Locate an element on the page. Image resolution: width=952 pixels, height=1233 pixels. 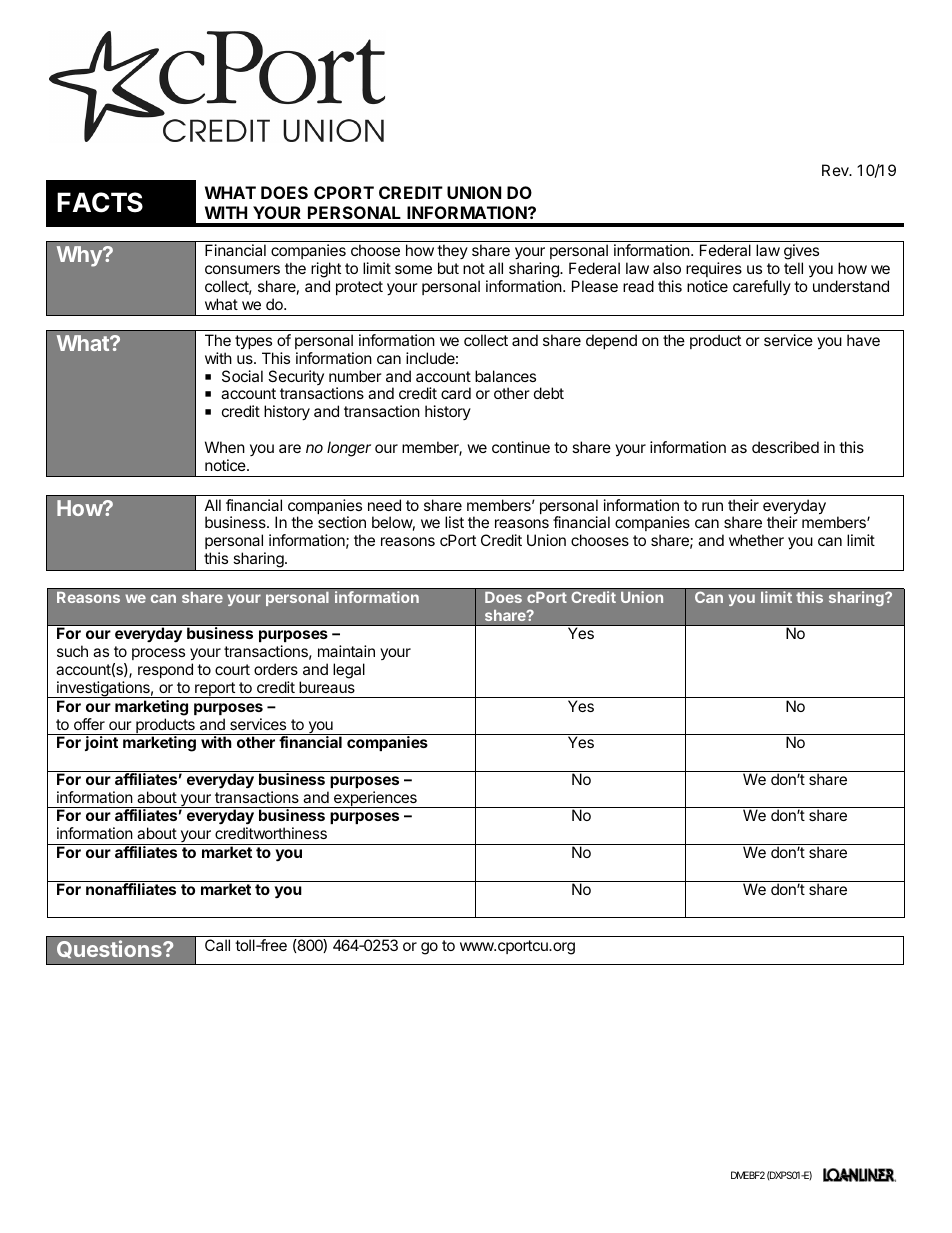
Rev is located at coordinates (836, 170).
